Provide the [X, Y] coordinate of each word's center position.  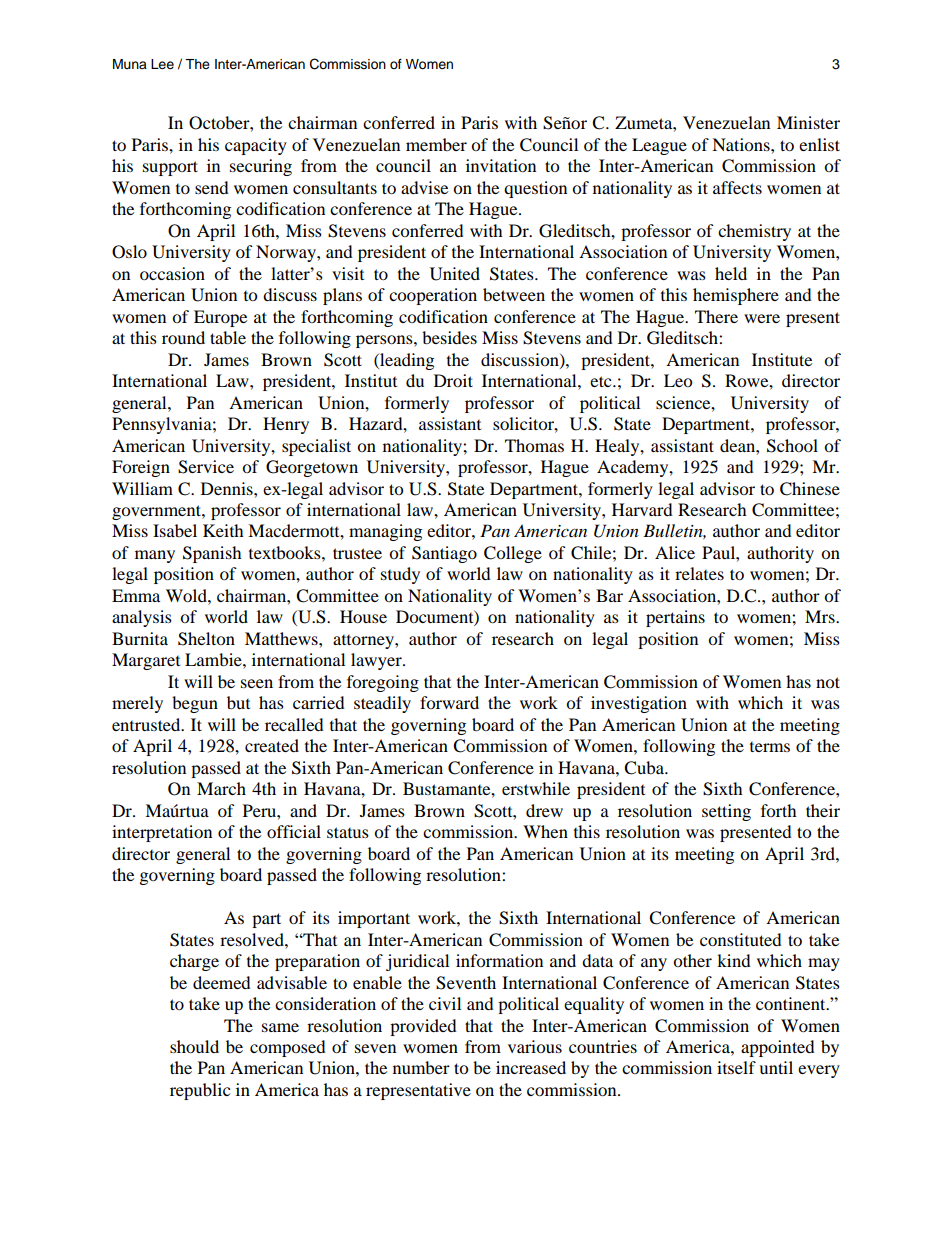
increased [531, 1067]
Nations [742, 144]
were [762, 318]
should [194, 1046]
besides [449, 337]
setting [726, 812]
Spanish [212, 554]
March [221, 788]
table [228, 337]
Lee [162, 64]
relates [699, 573]
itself [736, 1067]
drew [544, 810]
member [436, 144]
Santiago [444, 554]
